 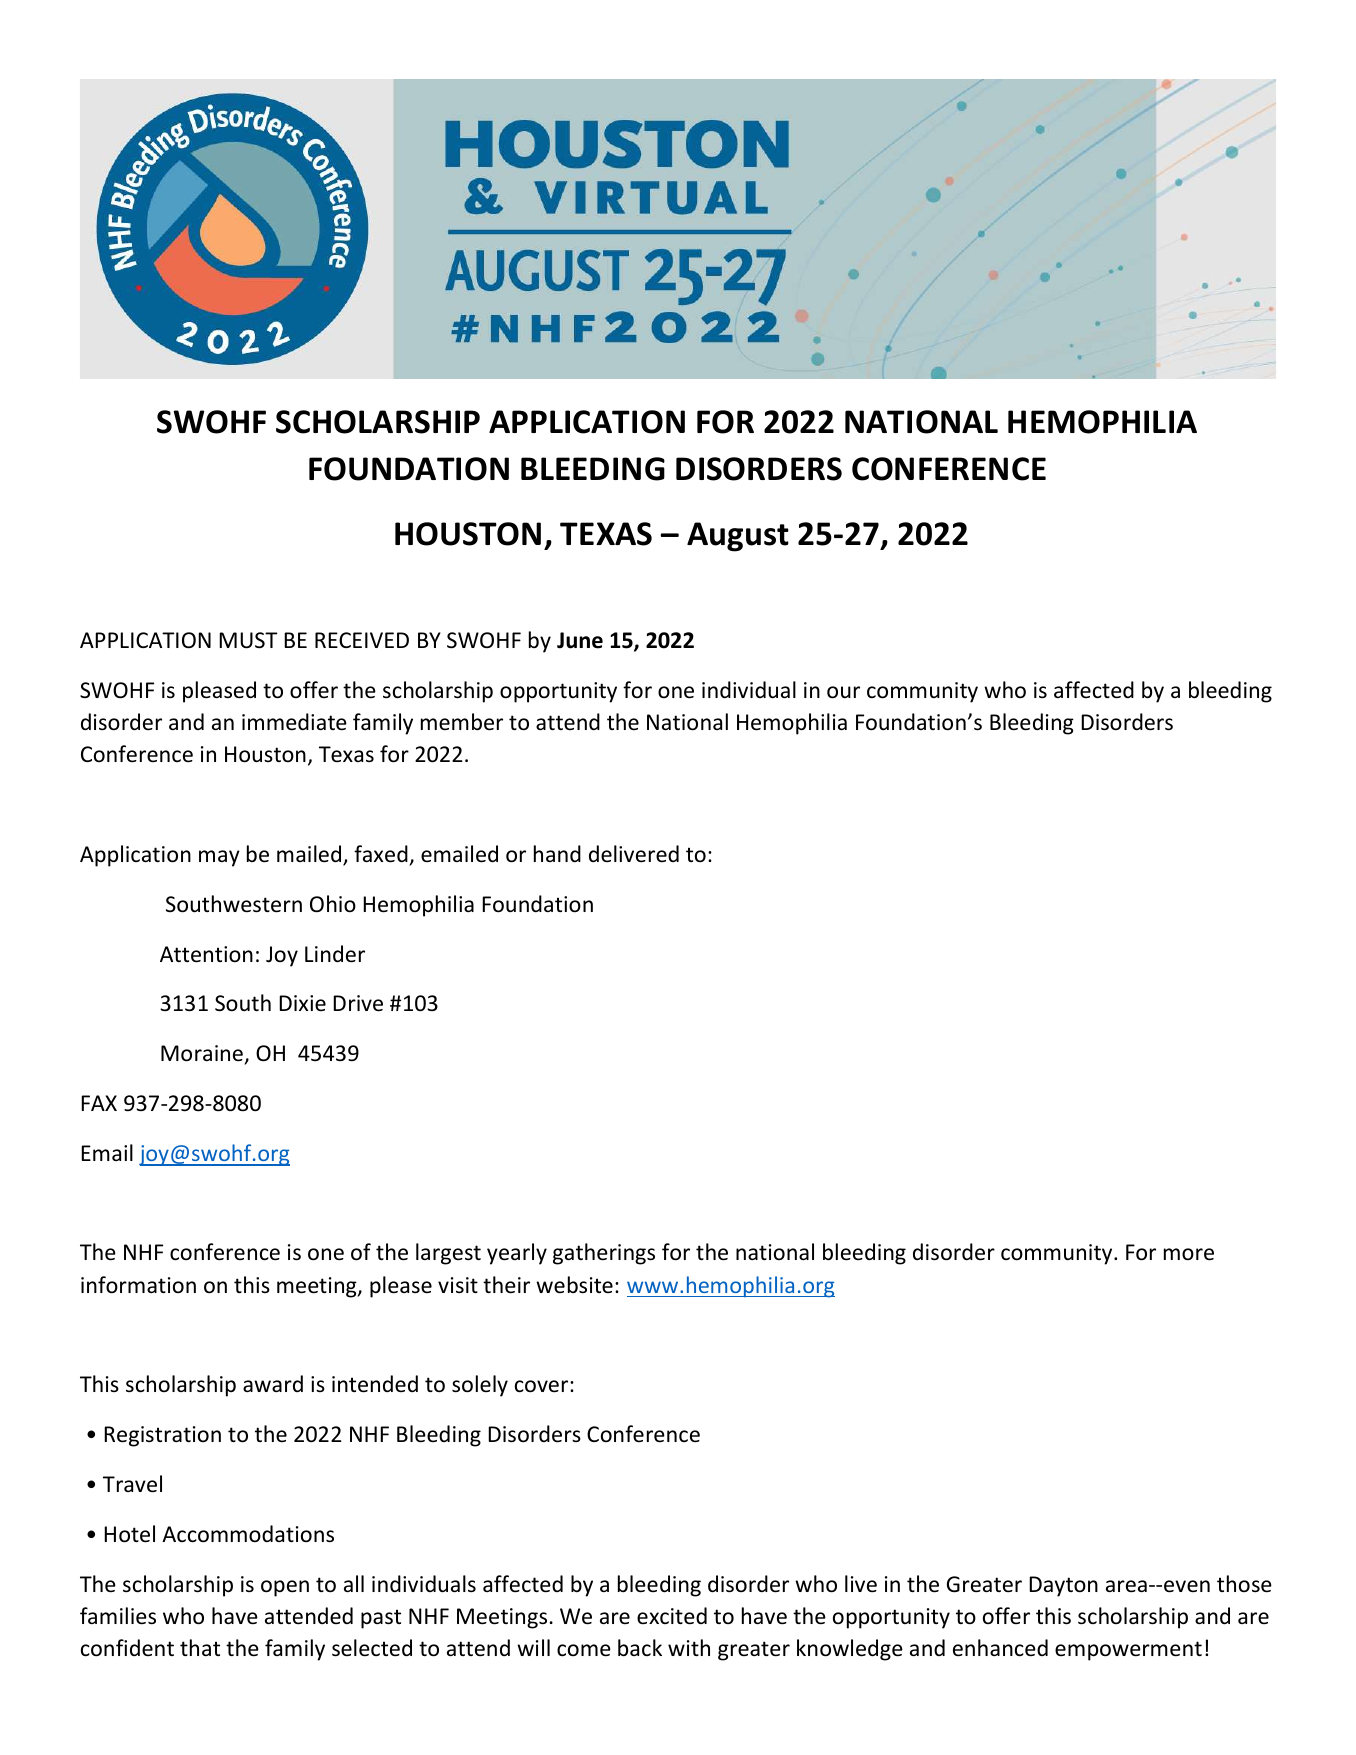 What do you see at coordinates (248, 640) in the image?
I see `MUST` at bounding box center [248, 640].
